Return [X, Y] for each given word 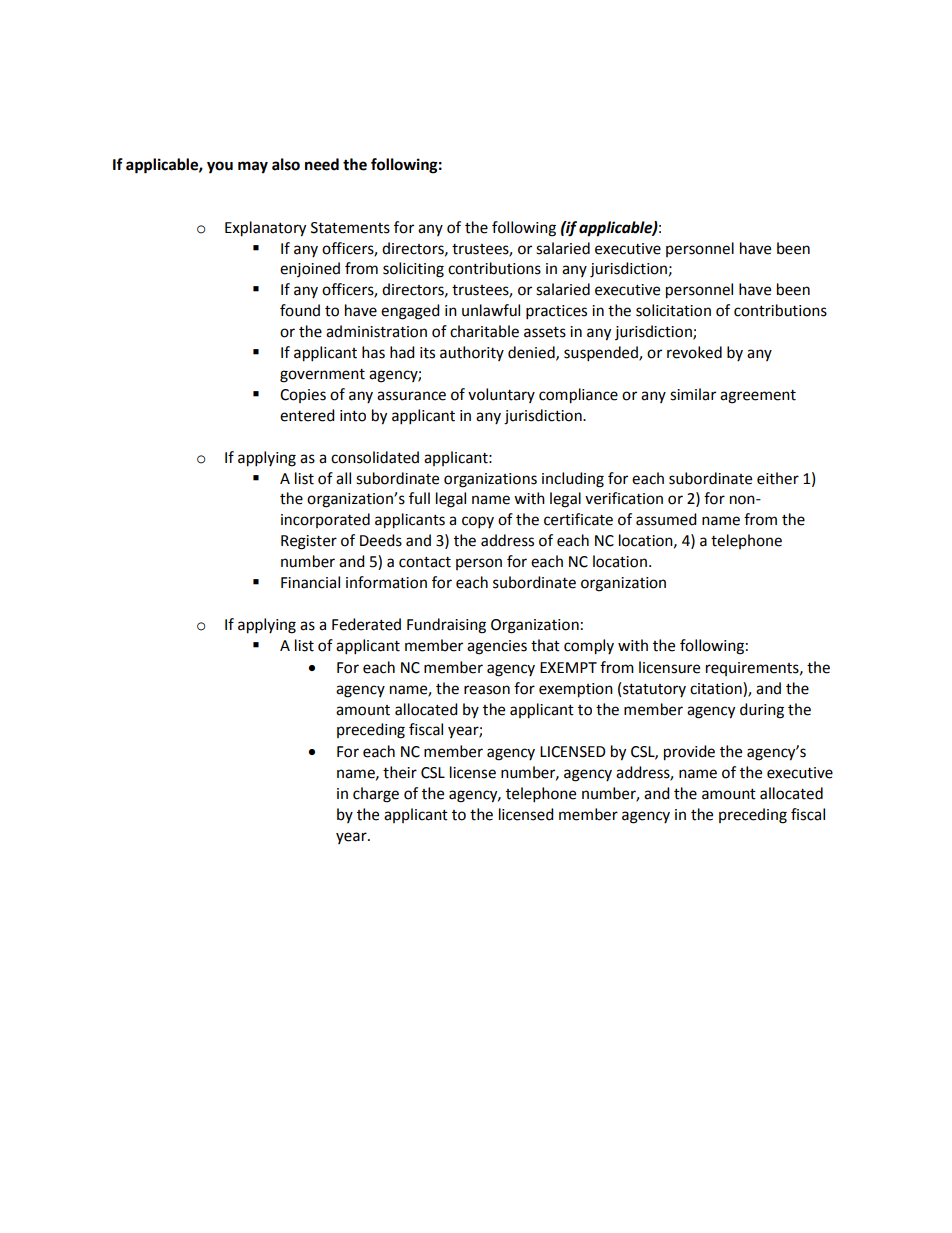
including [573, 480]
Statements [350, 228]
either [778, 478]
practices [556, 312]
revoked [694, 352]
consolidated [375, 457]
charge [376, 795]
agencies [497, 647]
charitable [484, 331]
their [400, 772]
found [300, 310]
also [286, 164]
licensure [669, 667]
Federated [366, 624]
